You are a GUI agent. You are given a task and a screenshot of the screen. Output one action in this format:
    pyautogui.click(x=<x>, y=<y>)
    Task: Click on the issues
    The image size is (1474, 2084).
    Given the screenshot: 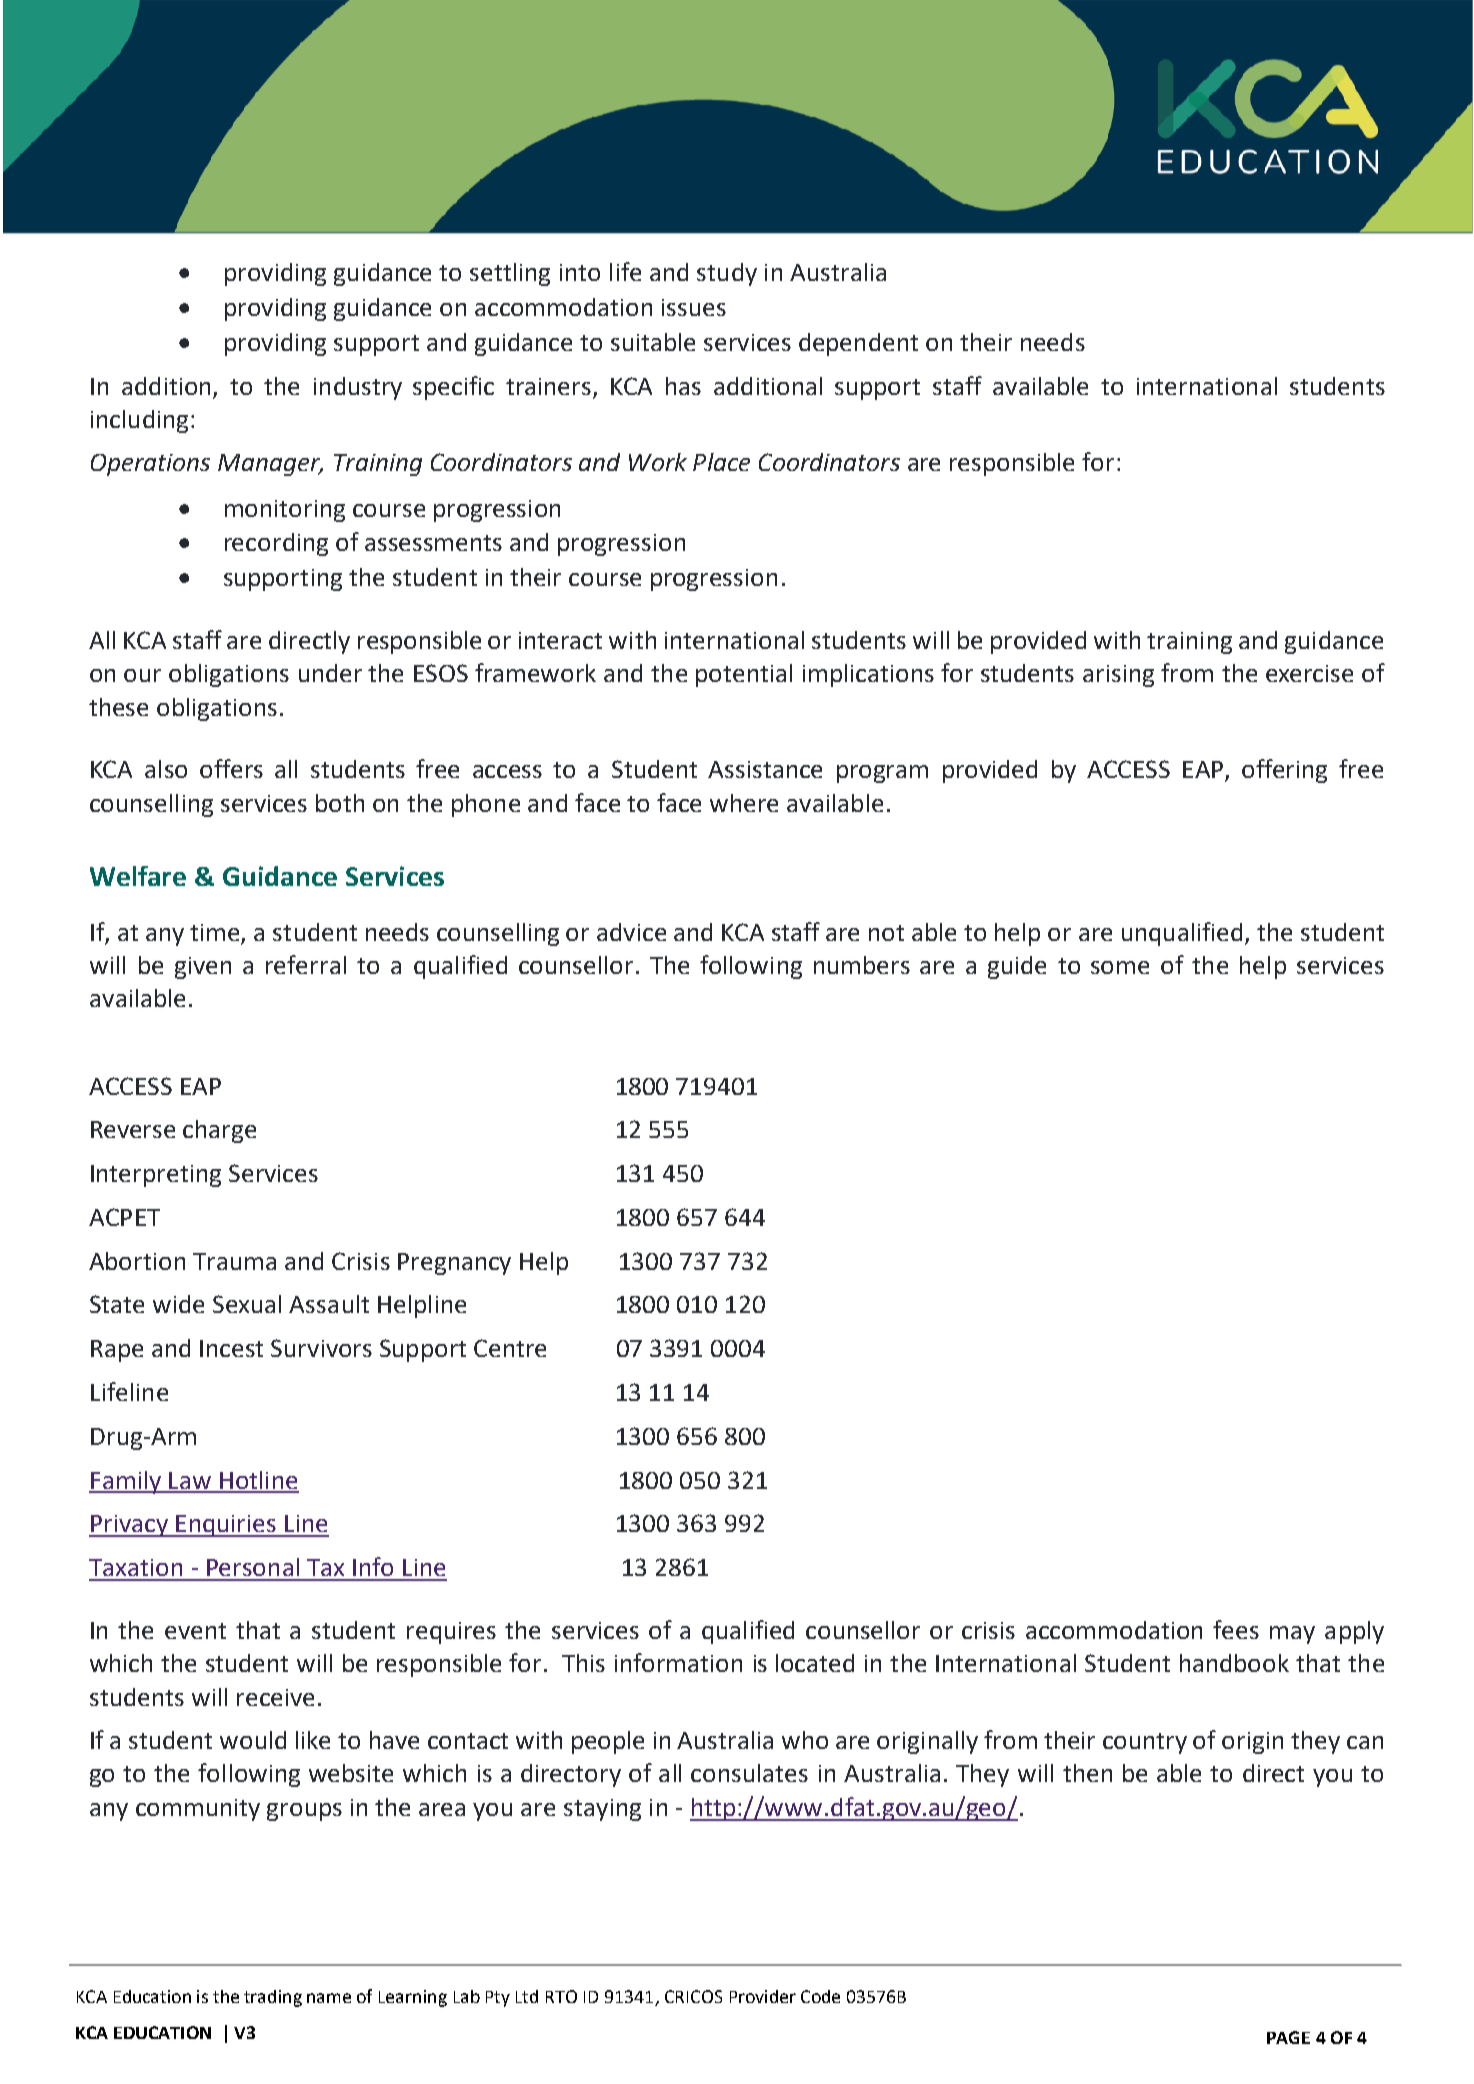 What is the action you would take?
    pyautogui.click(x=694, y=307)
